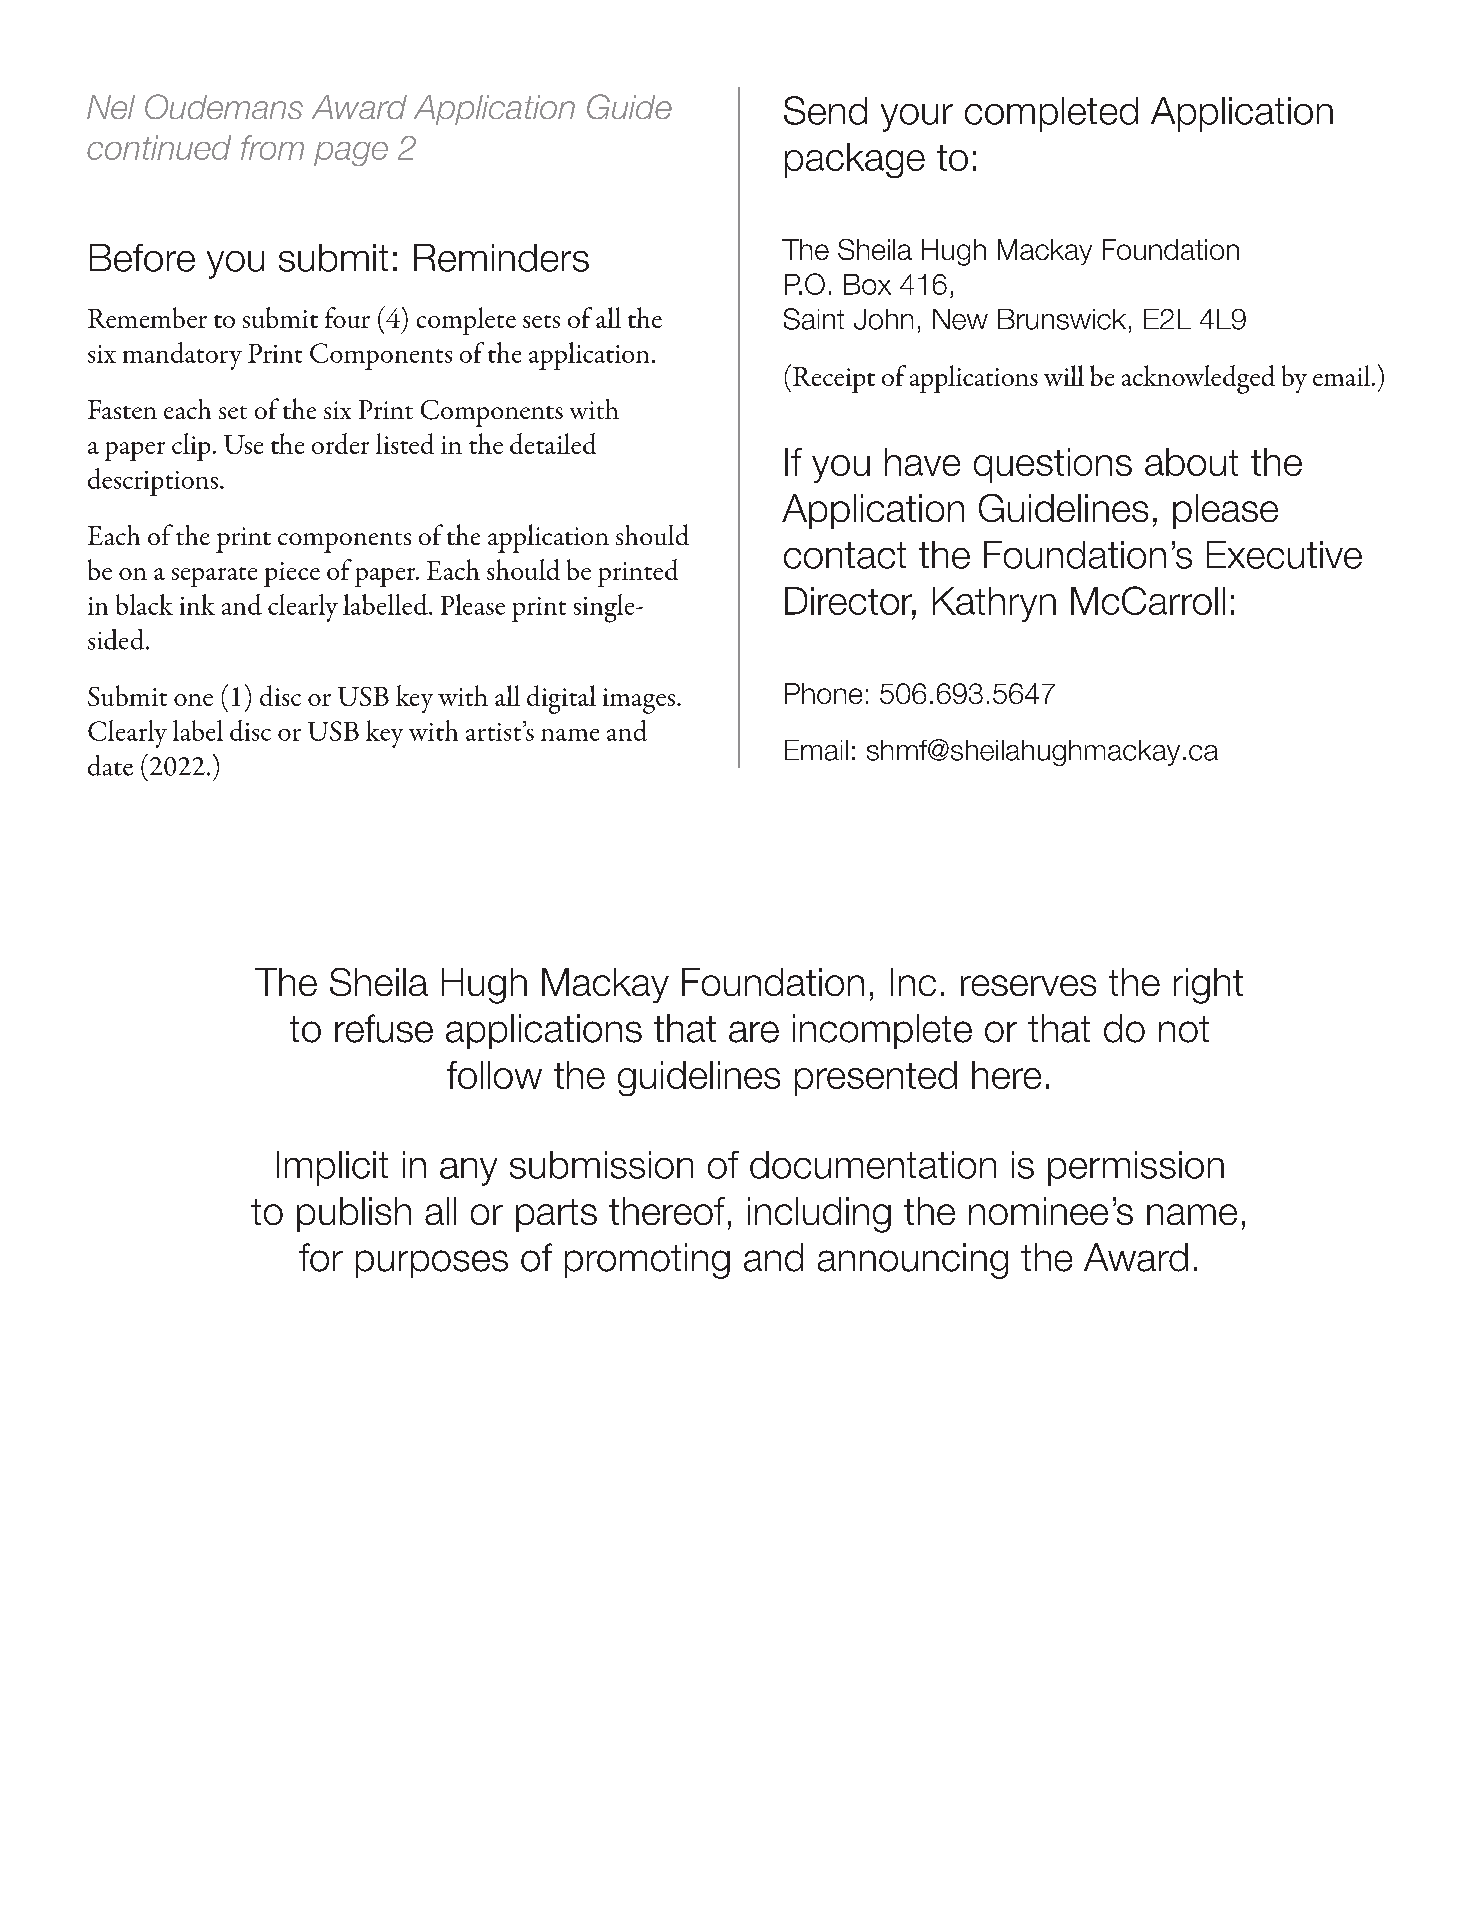 The width and height of the page is (1478, 1912). What do you see at coordinates (825, 110) in the page?
I see `Send` at bounding box center [825, 110].
